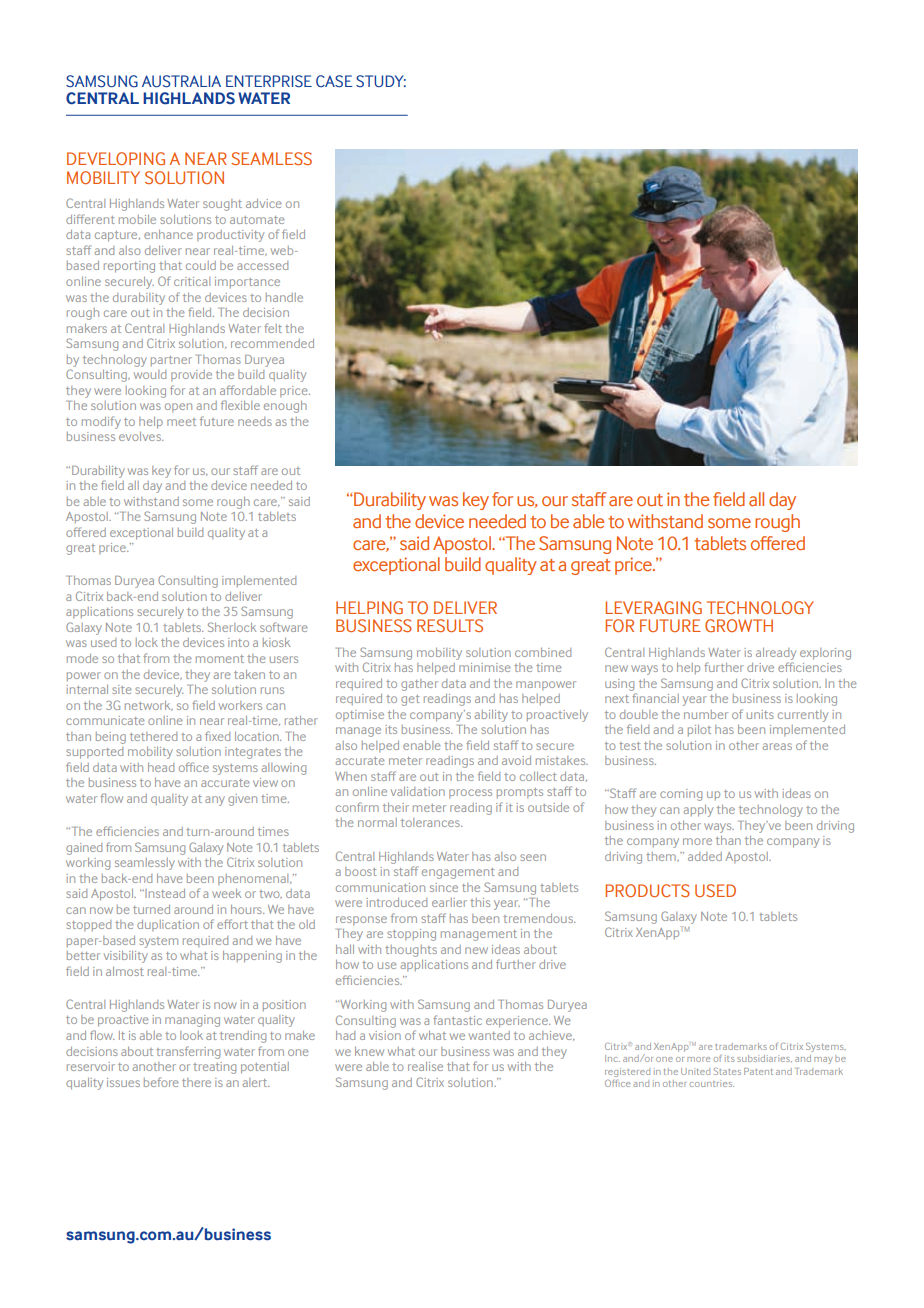  I want to click on ENTERPRISE, so click(269, 81).
